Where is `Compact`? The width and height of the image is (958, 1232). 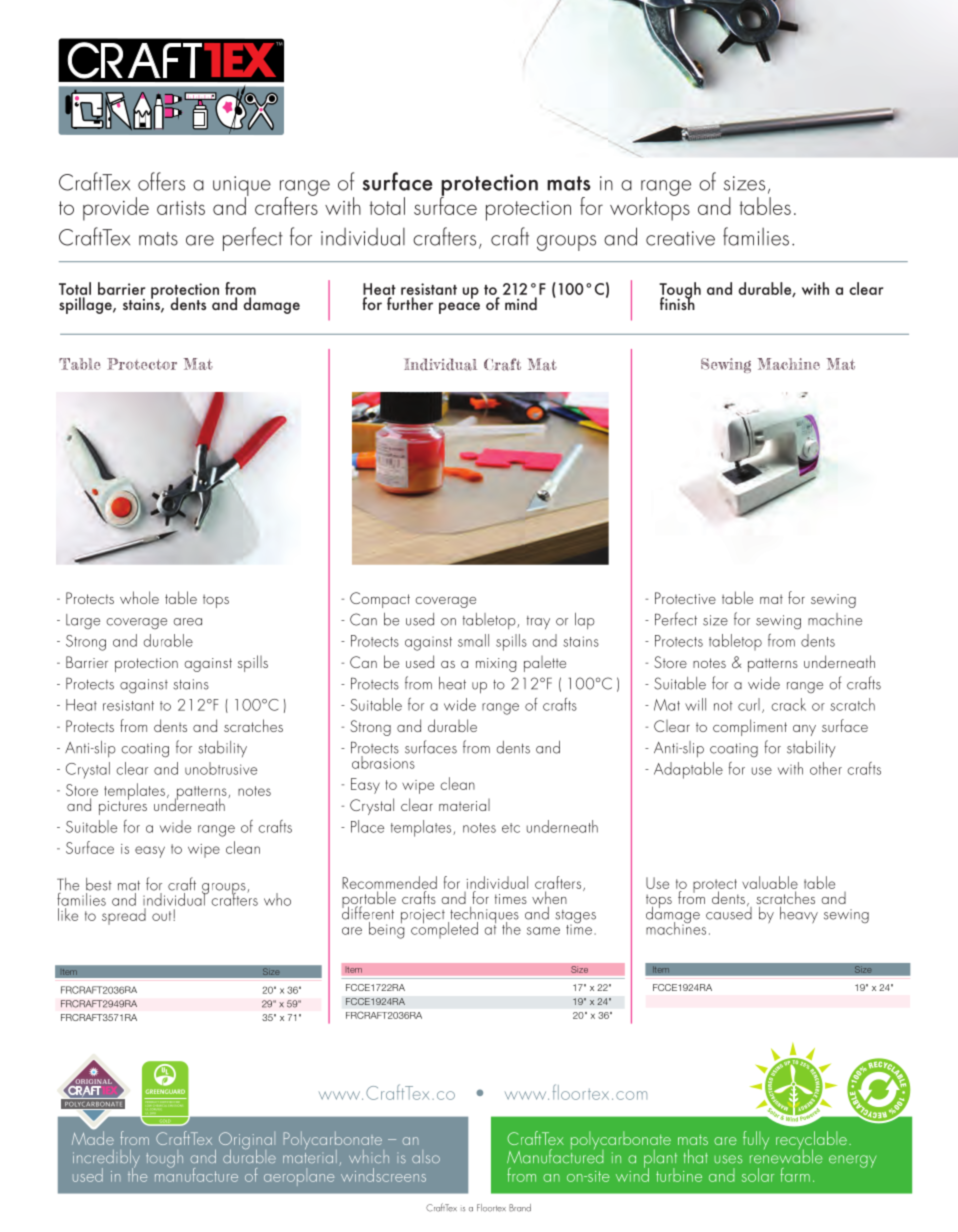
Compact is located at coordinates (380, 600).
